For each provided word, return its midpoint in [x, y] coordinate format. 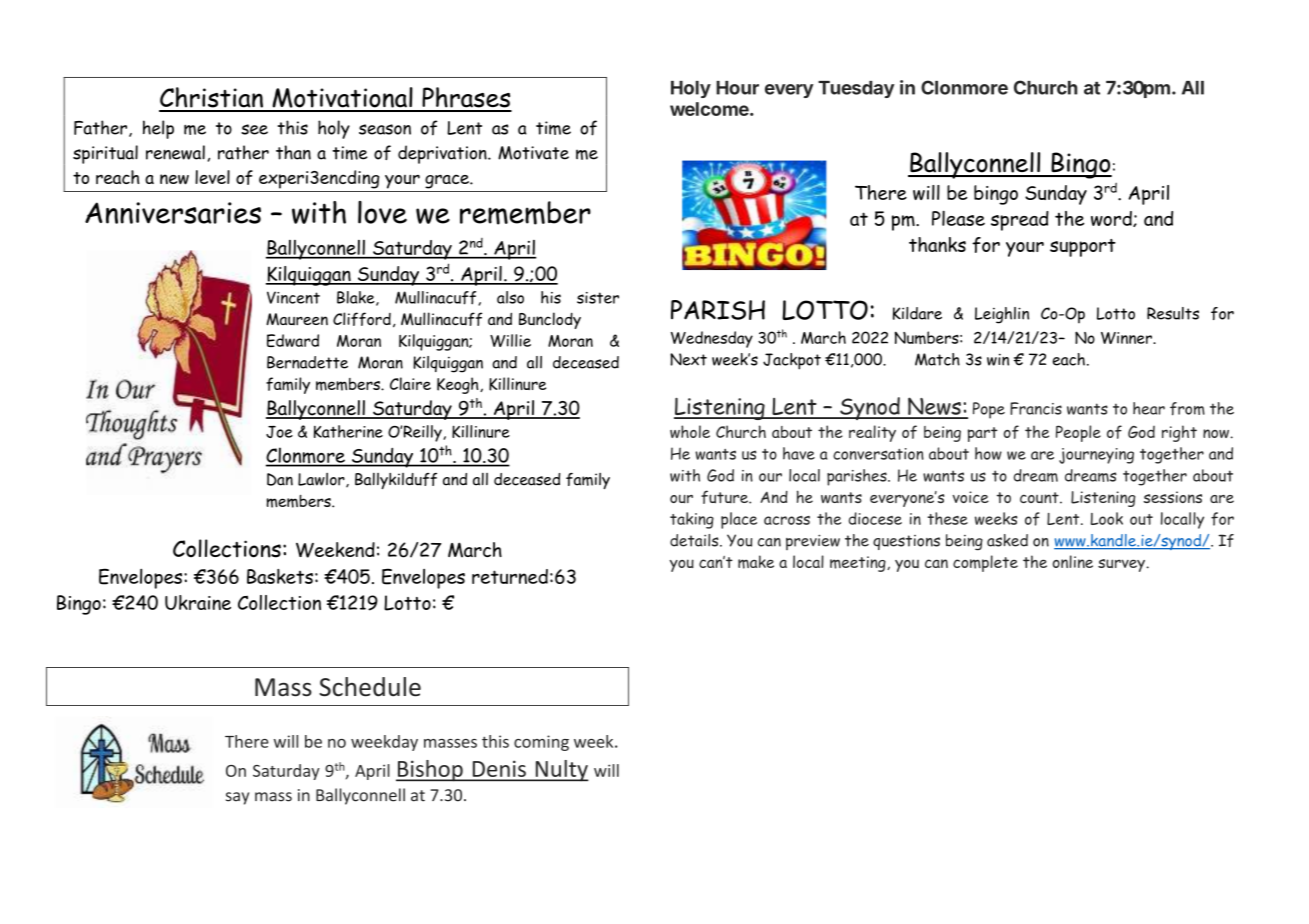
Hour [737, 88]
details [695, 540]
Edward [293, 340]
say [237, 798]
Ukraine [198, 602]
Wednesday [712, 339]
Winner [1127, 338]
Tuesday [856, 89]
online [1072, 561]
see [254, 129]
